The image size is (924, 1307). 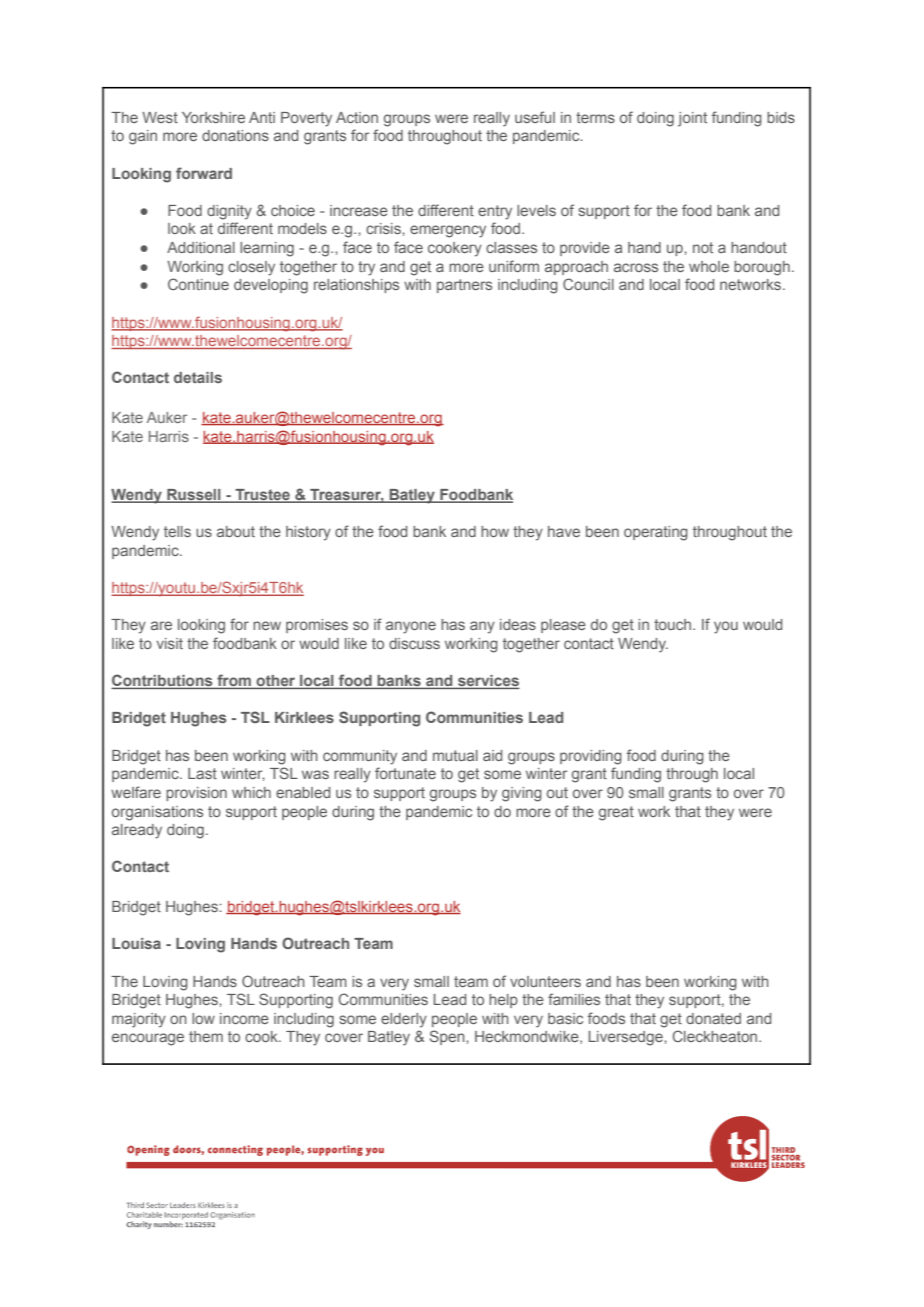 I want to click on mutual, so click(x=455, y=755).
